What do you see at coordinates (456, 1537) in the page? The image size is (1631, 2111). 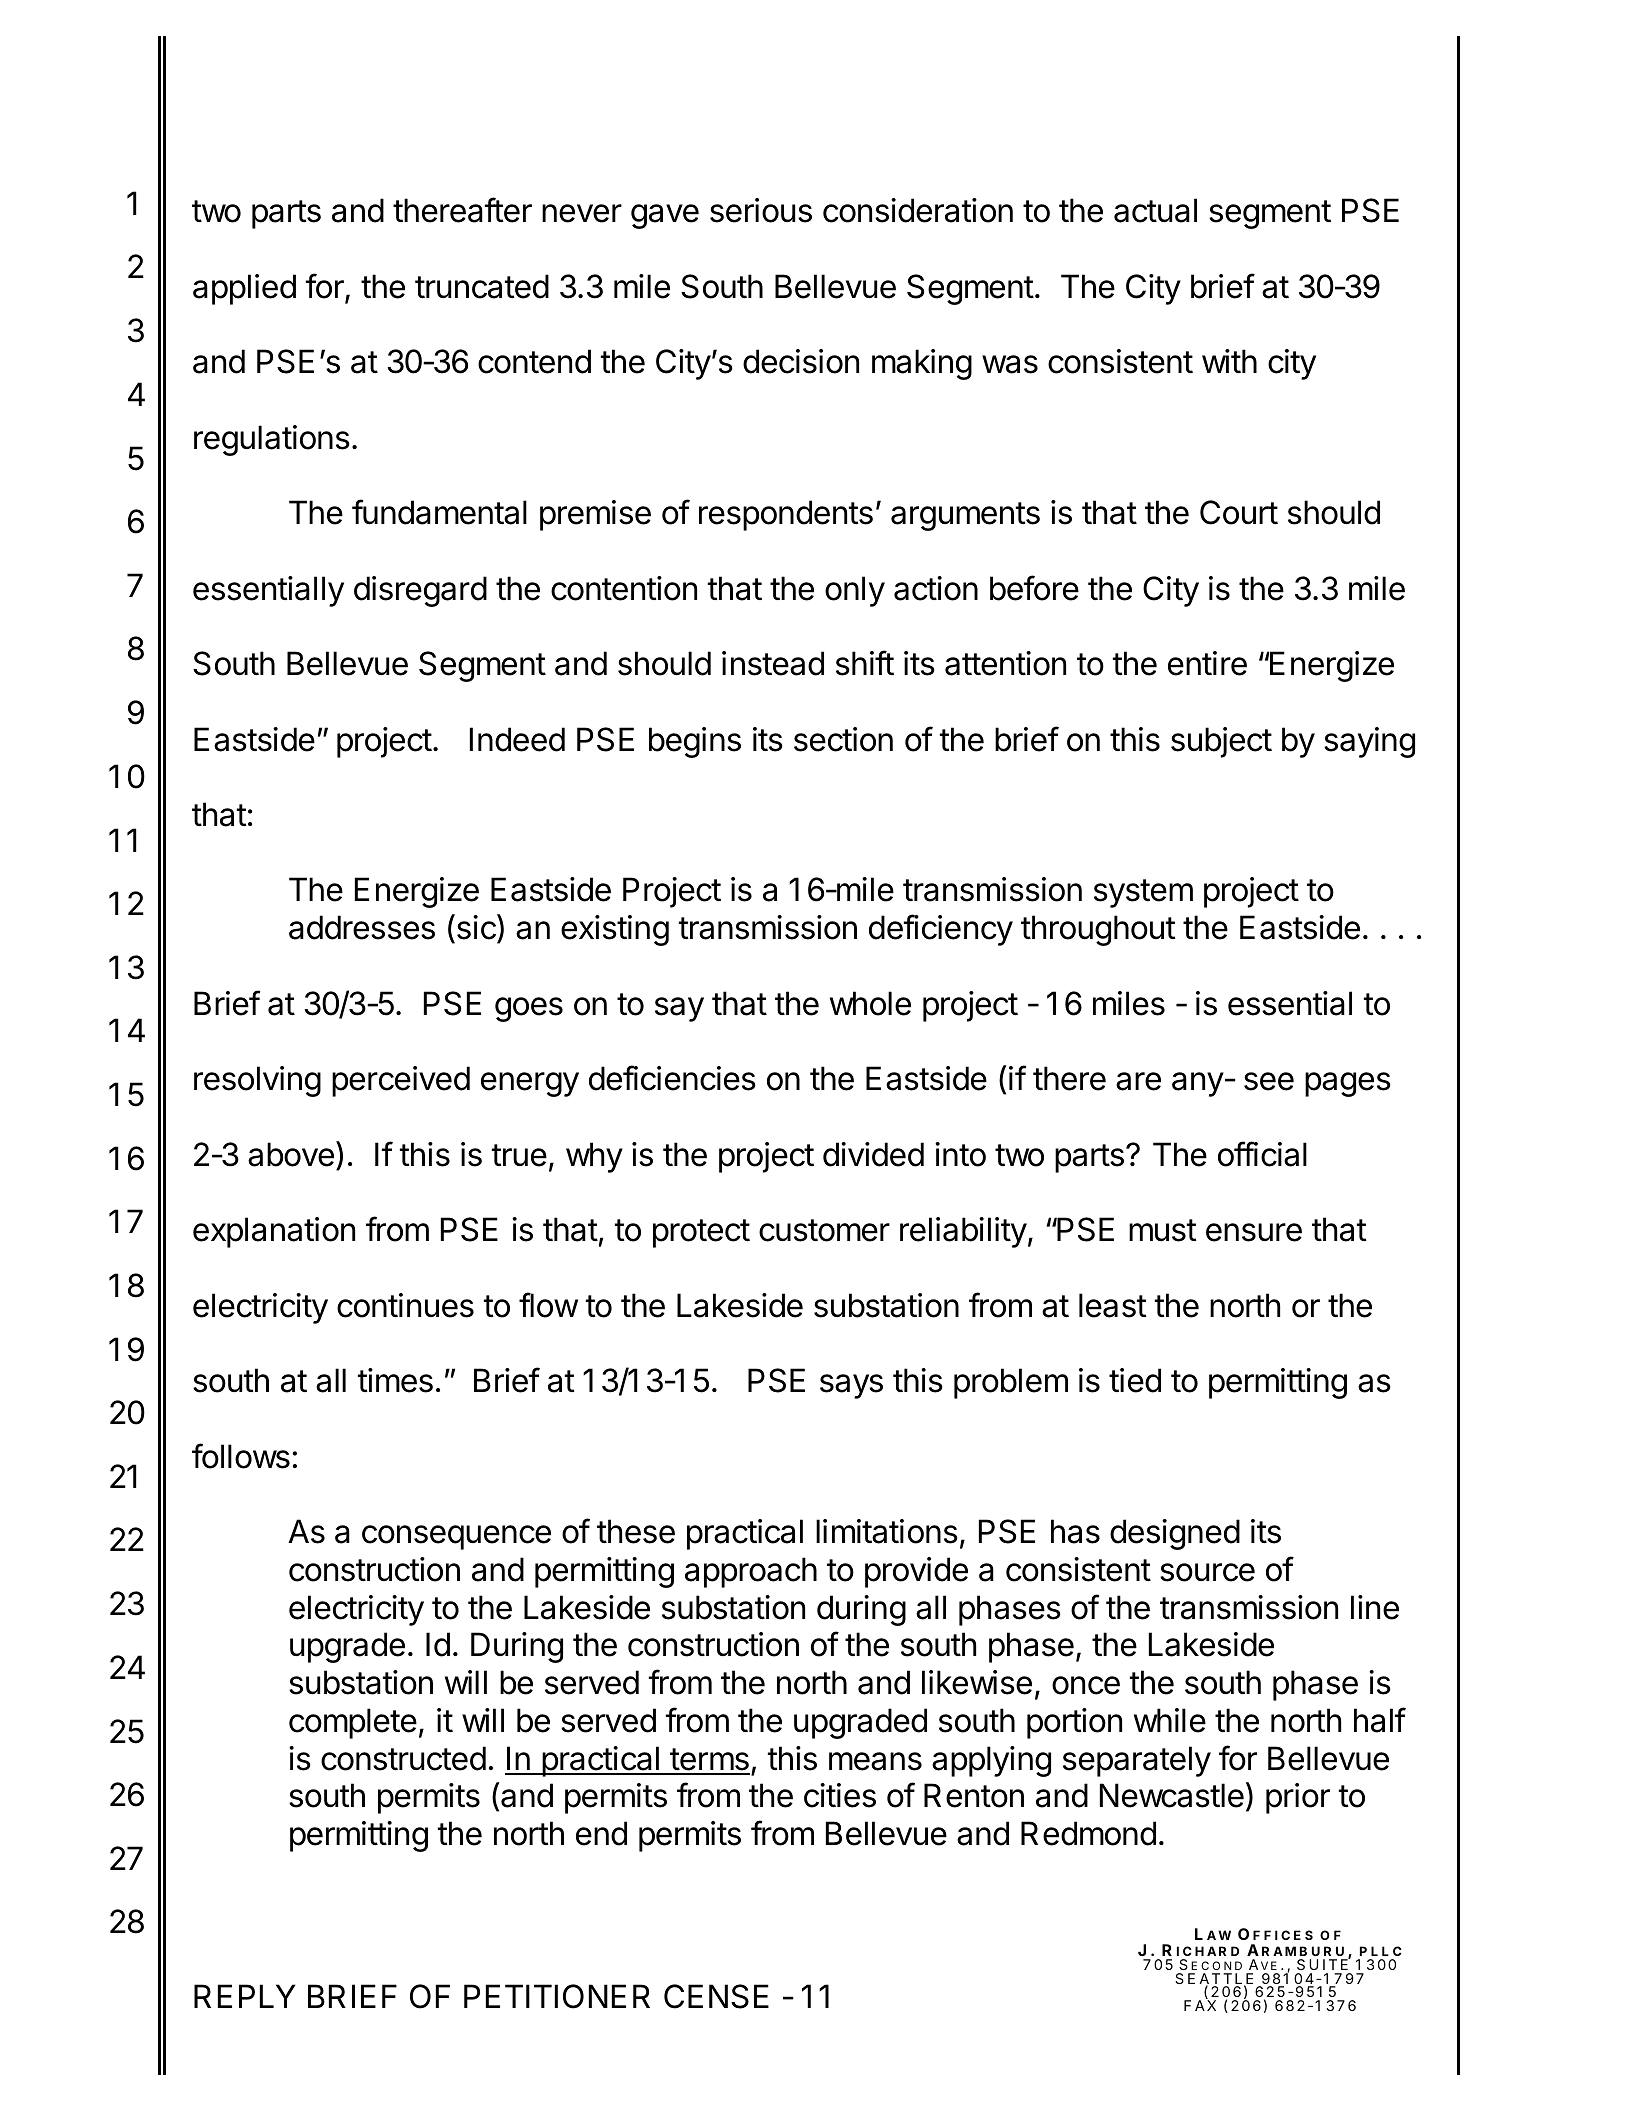 I see `consequence` at bounding box center [456, 1537].
